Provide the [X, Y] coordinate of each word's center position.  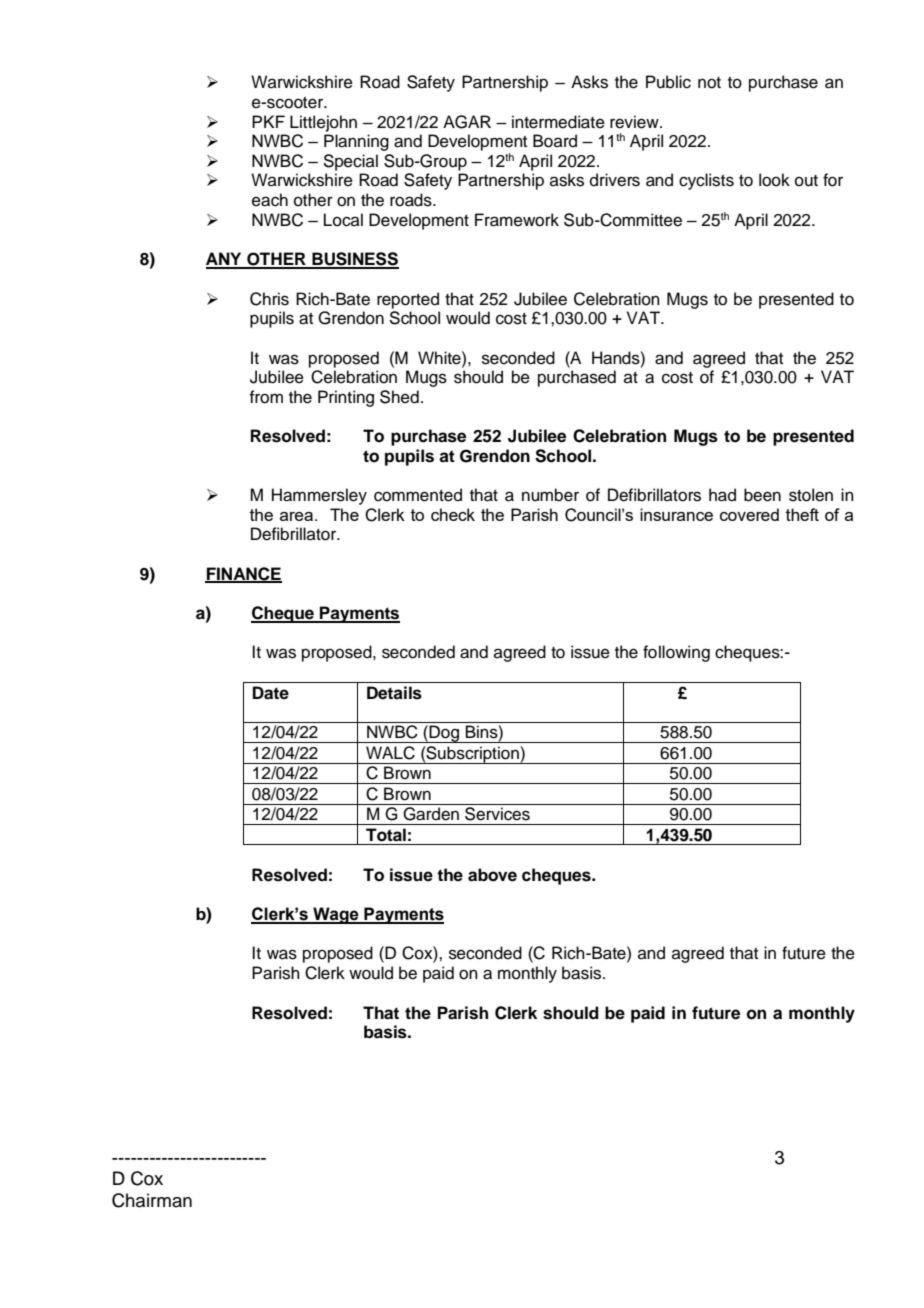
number [550, 495]
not [709, 83]
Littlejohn [323, 123]
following [676, 653]
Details [394, 693]
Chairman [152, 1200]
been [762, 495]
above [492, 875]
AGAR [467, 122]
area [296, 516]
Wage [336, 915]
